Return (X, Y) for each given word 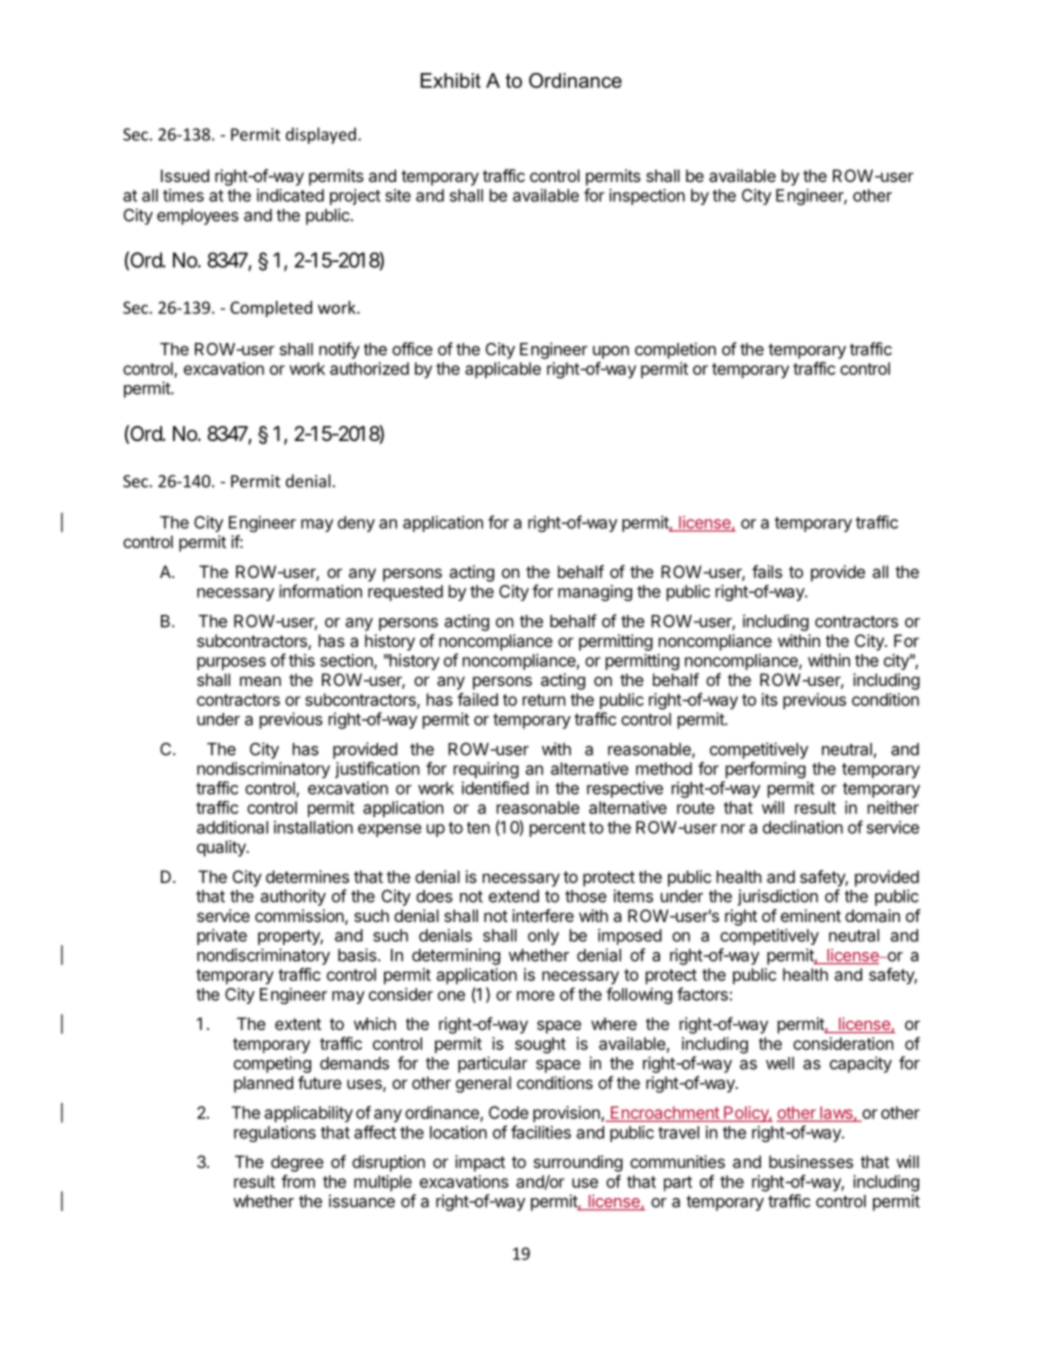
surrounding (578, 1163)
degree (297, 1163)
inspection (647, 197)
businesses (811, 1161)
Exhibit (451, 80)
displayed (321, 135)
